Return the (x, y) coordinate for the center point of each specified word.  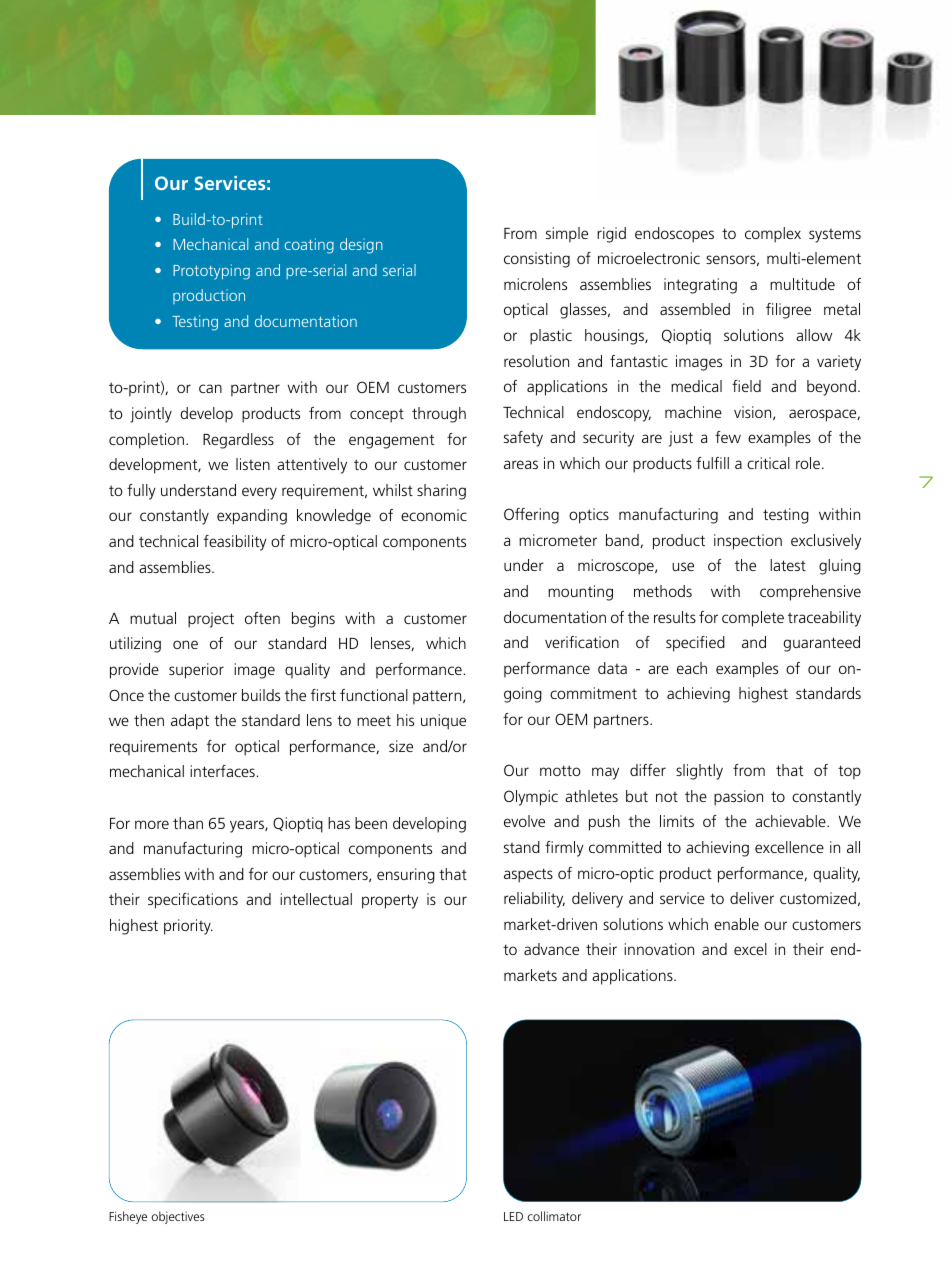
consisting (537, 260)
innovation (659, 949)
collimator (554, 1216)
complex (773, 235)
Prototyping (211, 272)
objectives (178, 1217)
